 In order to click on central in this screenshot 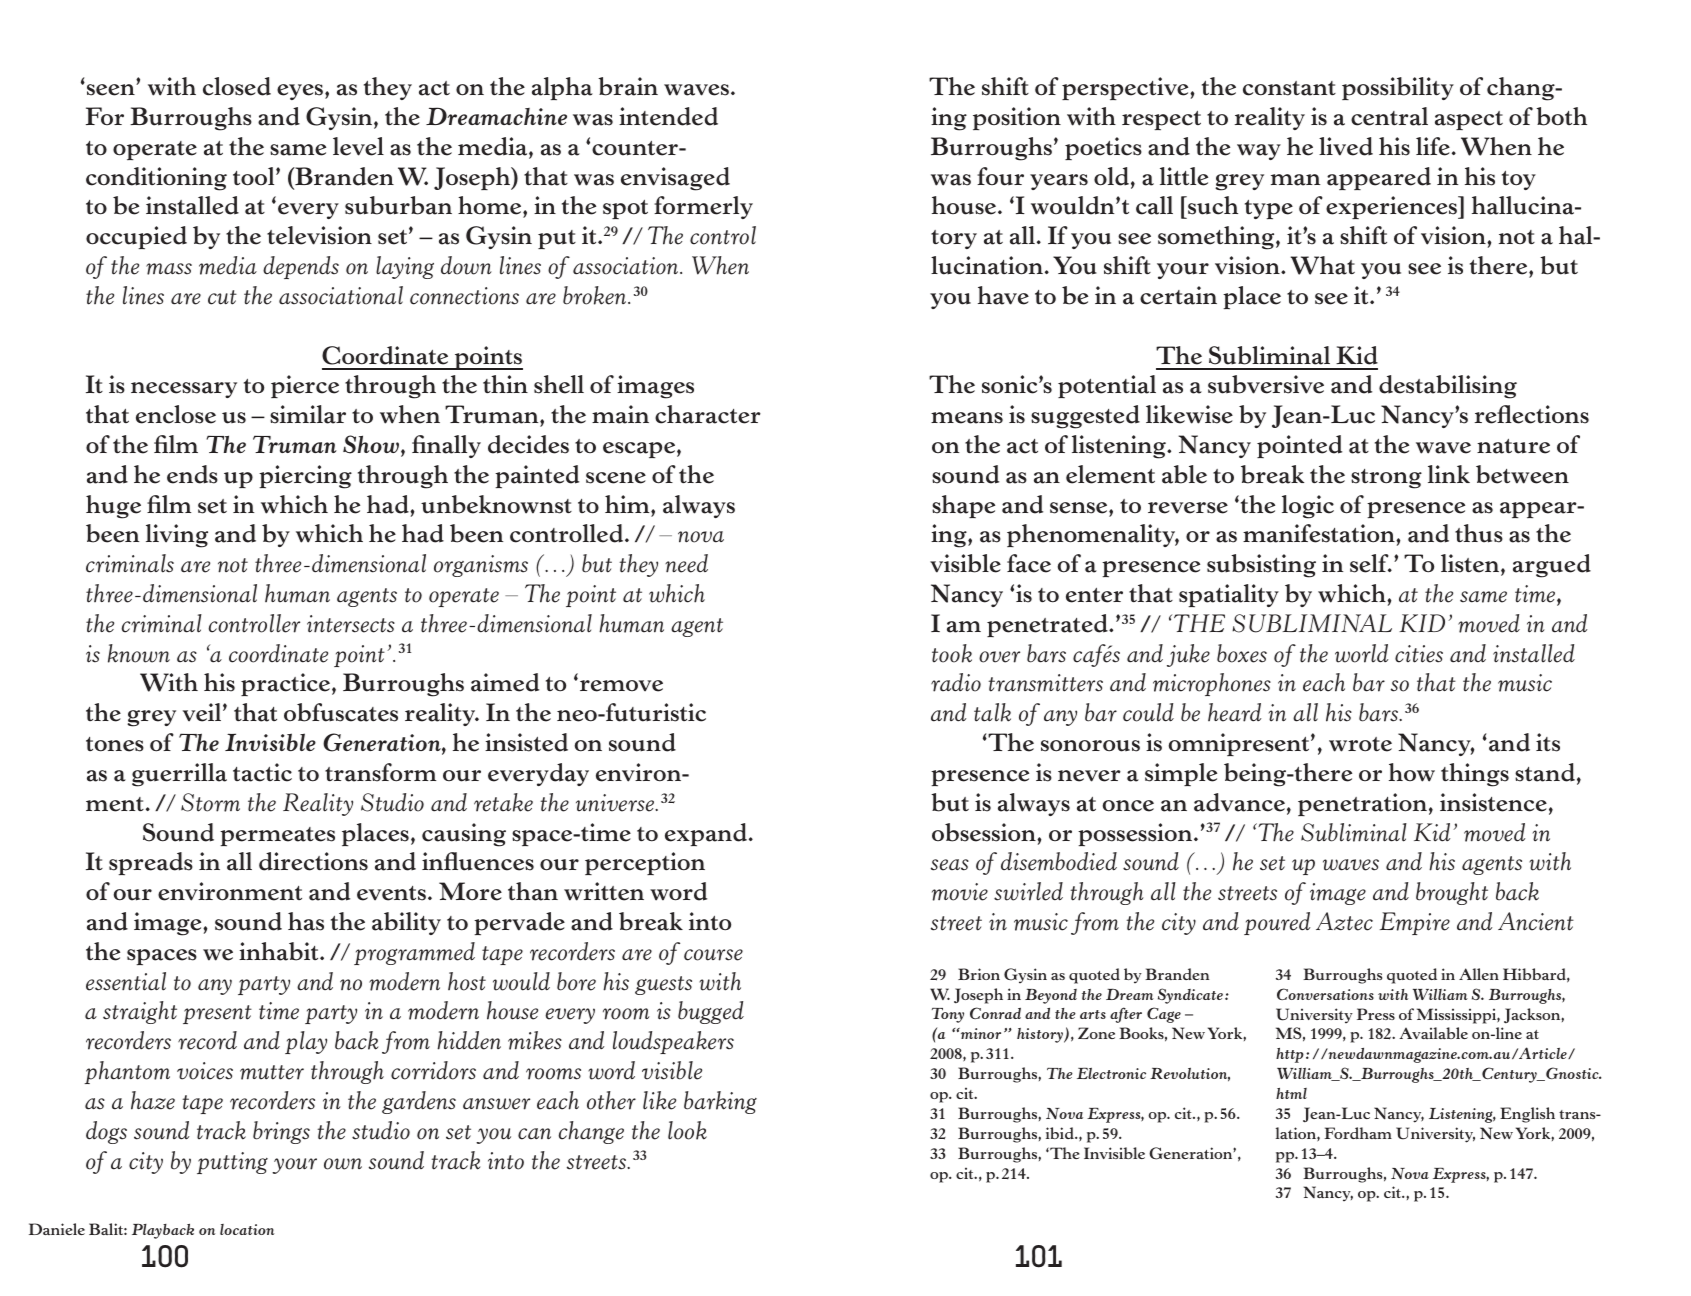, I will do `click(1389, 116)`.
